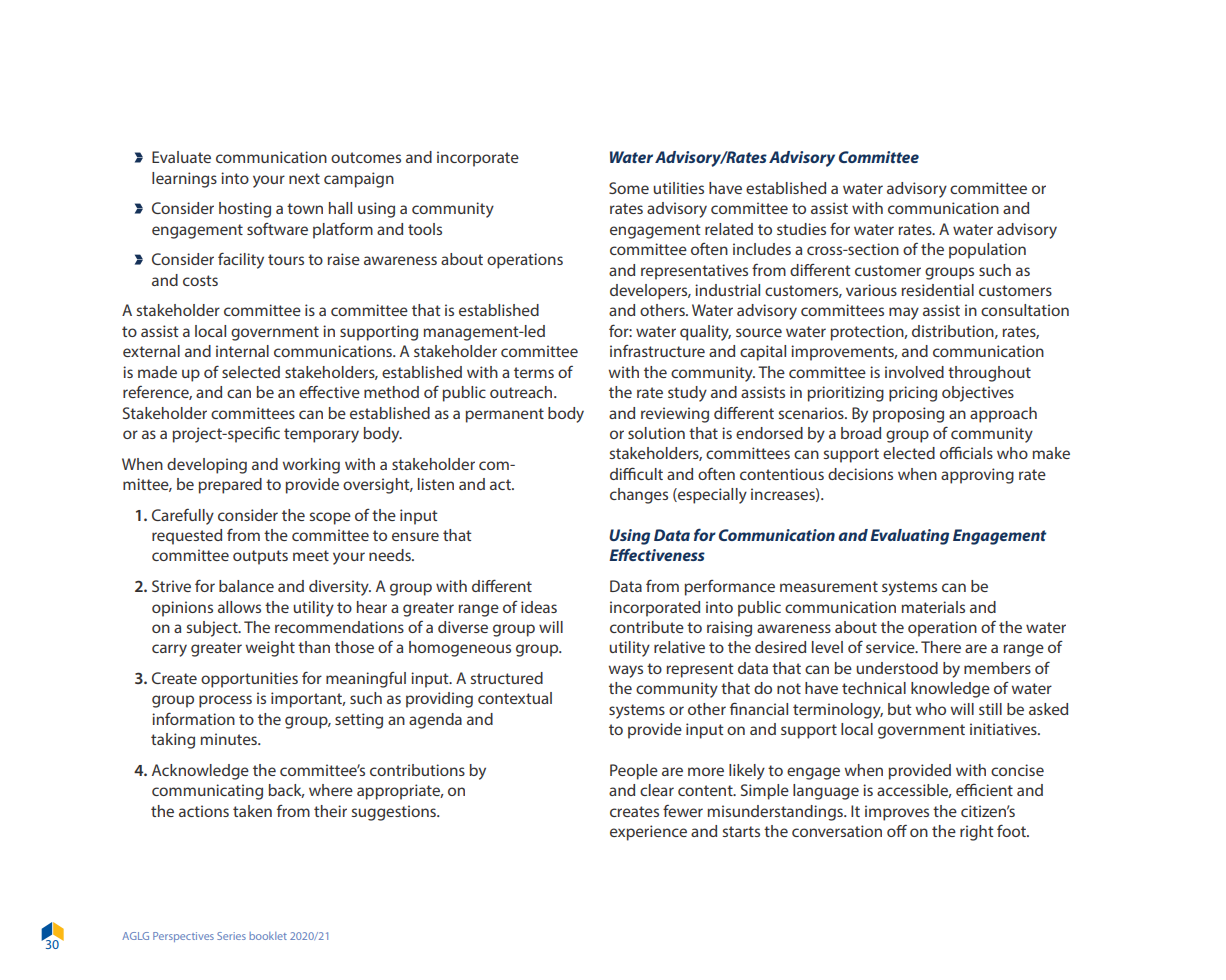 This screenshot has height=980, width=1226. I want to click on Some, so click(629, 188).
